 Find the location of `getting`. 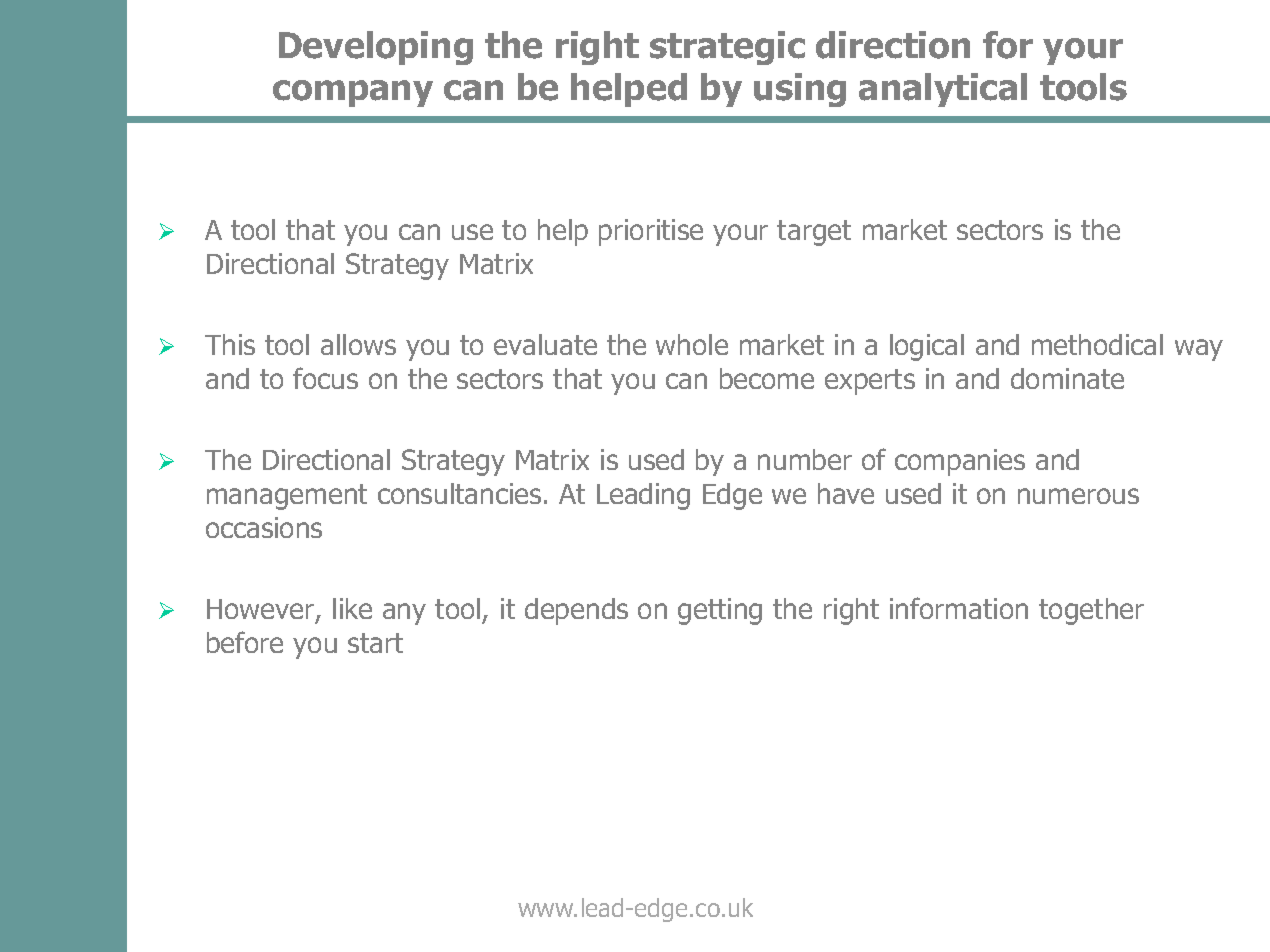

getting is located at coordinates (720, 611).
